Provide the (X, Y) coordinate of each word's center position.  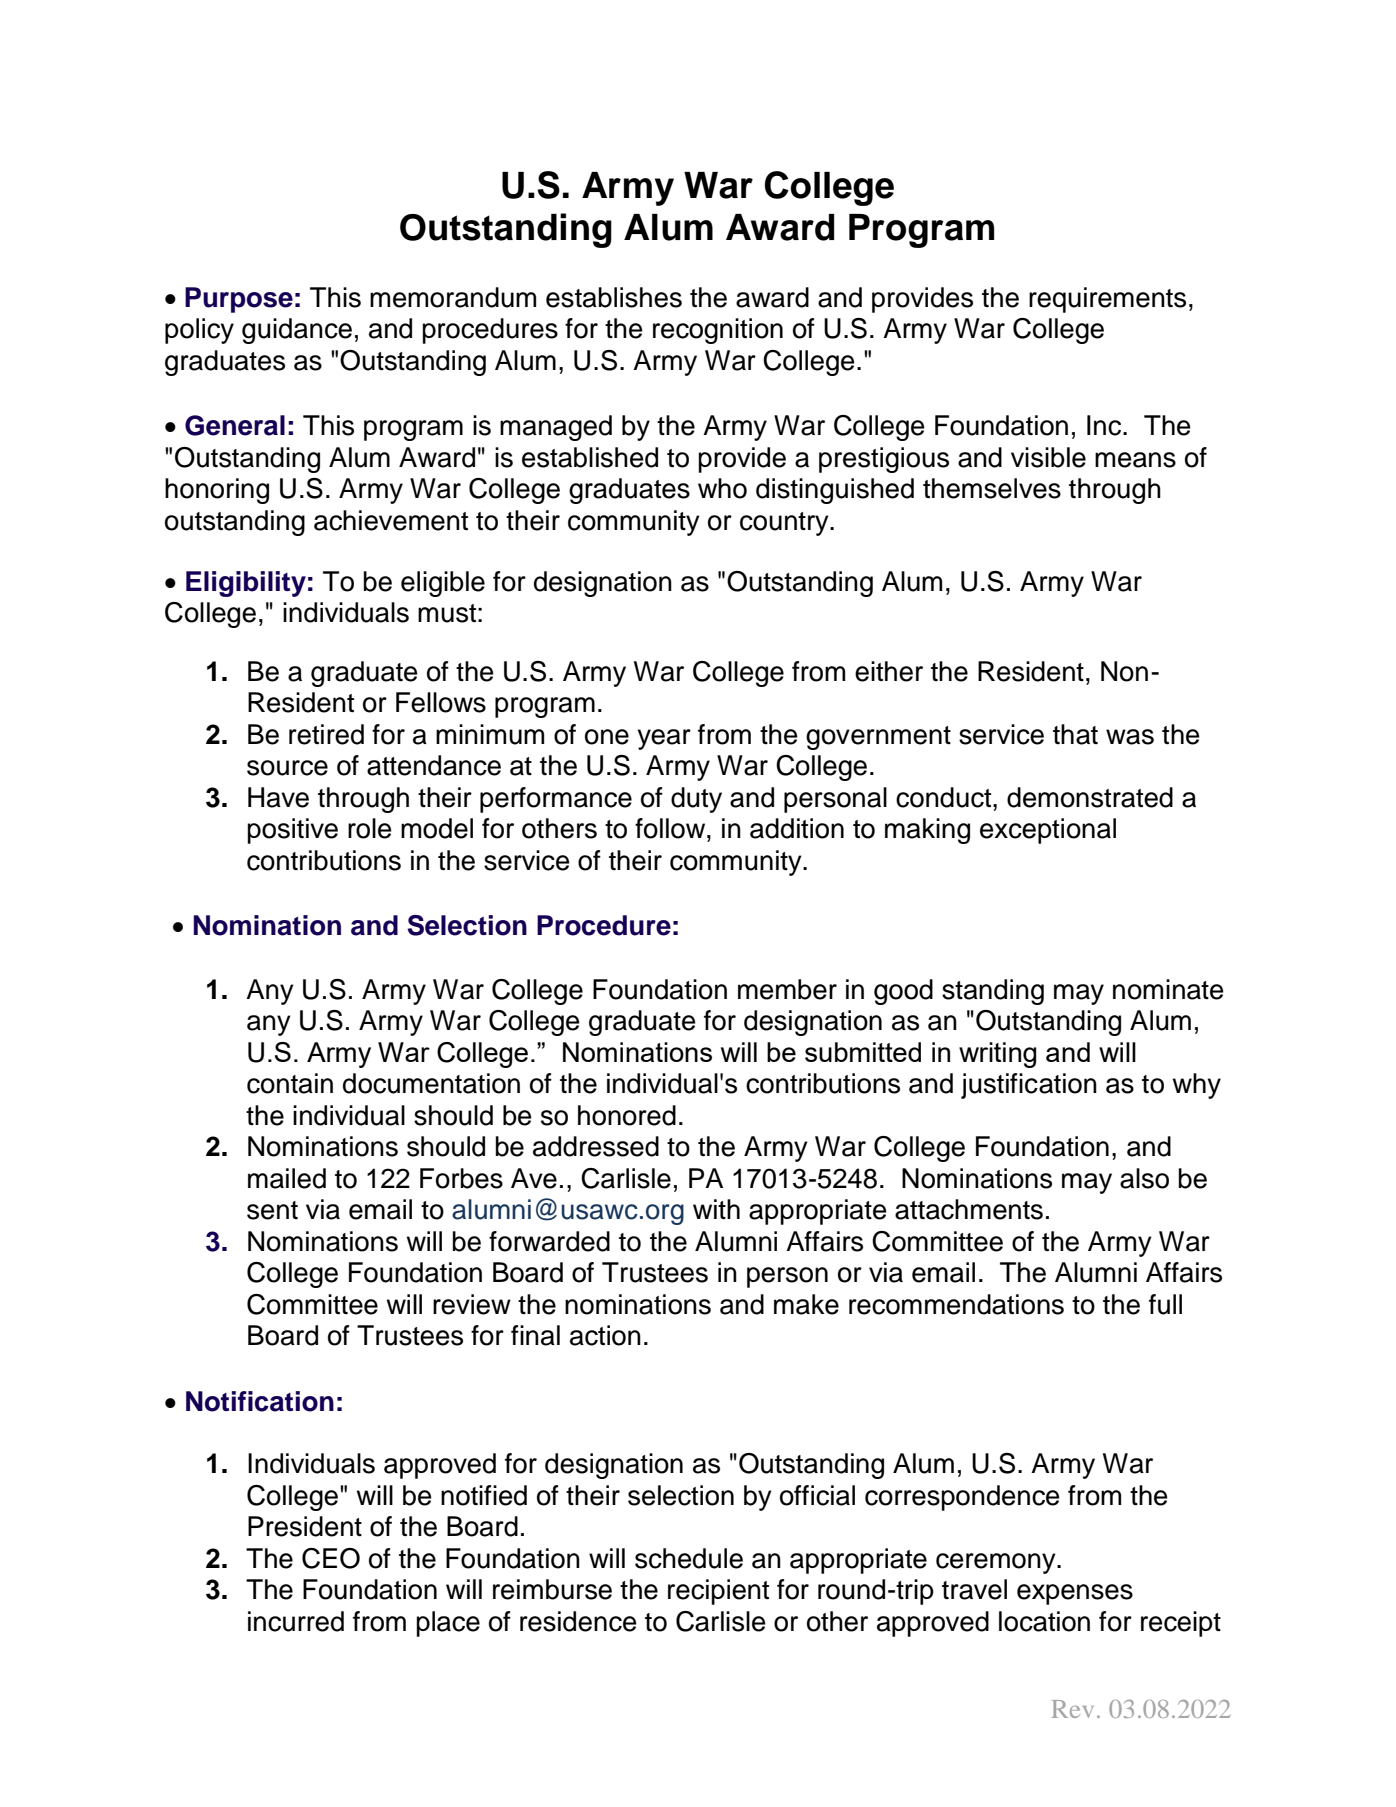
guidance (297, 331)
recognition (718, 331)
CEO (331, 1558)
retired (326, 734)
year (664, 739)
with (716, 1209)
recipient (718, 1592)
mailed (287, 1178)
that (1075, 734)
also (1144, 1178)
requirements (1107, 300)
